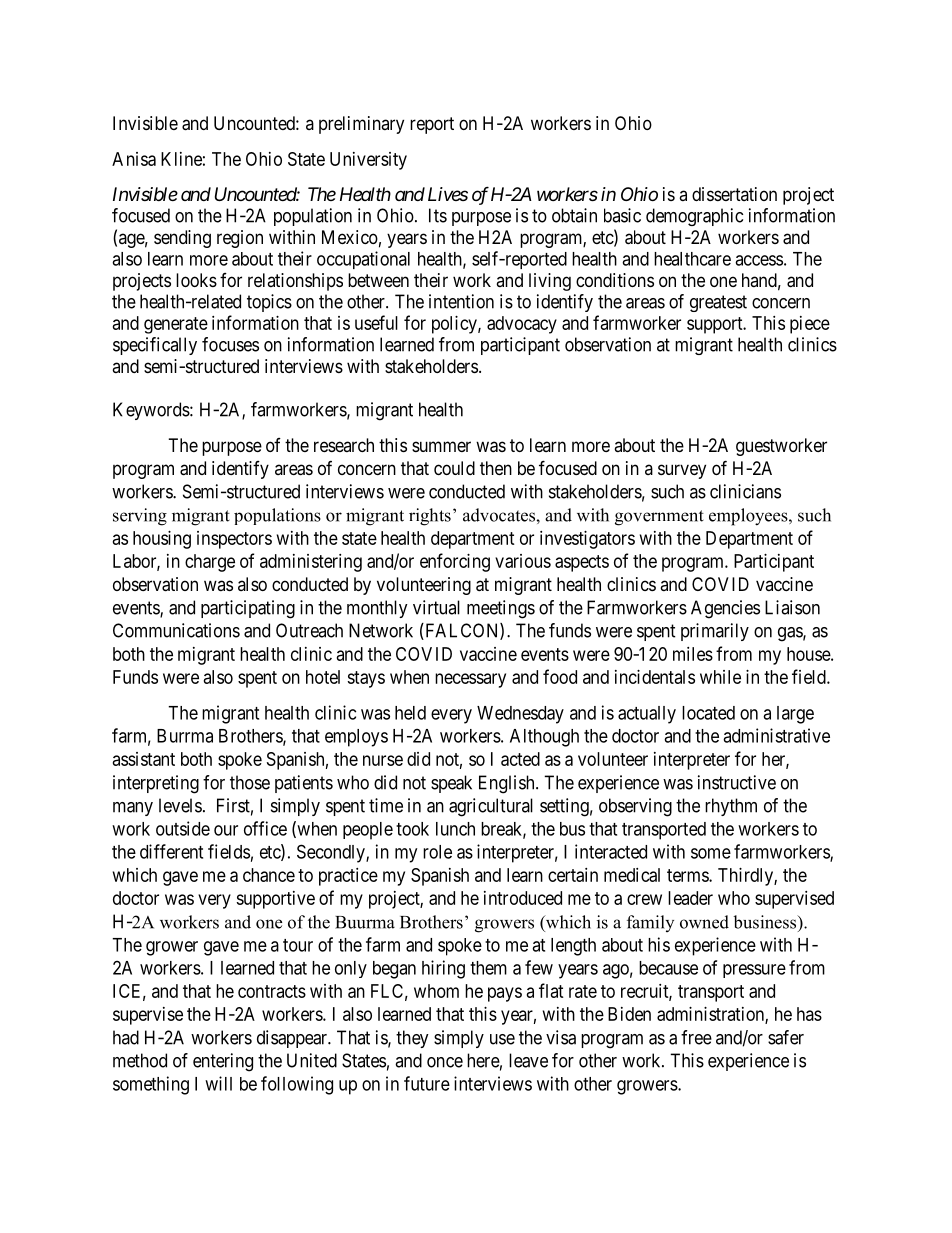  Describe the element at coordinates (427, 1083) in the image. I see `future` at that location.
